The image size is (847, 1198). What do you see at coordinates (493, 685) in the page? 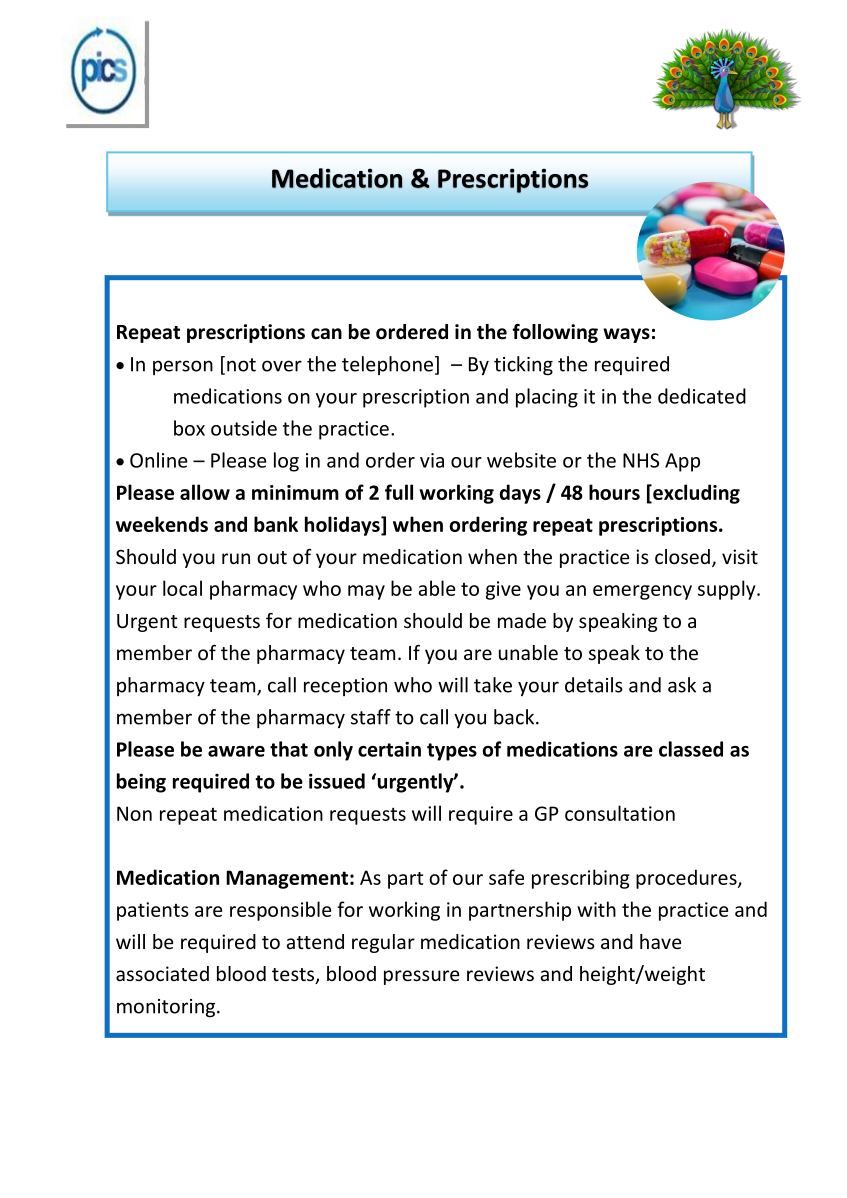
I see `take` at bounding box center [493, 685].
